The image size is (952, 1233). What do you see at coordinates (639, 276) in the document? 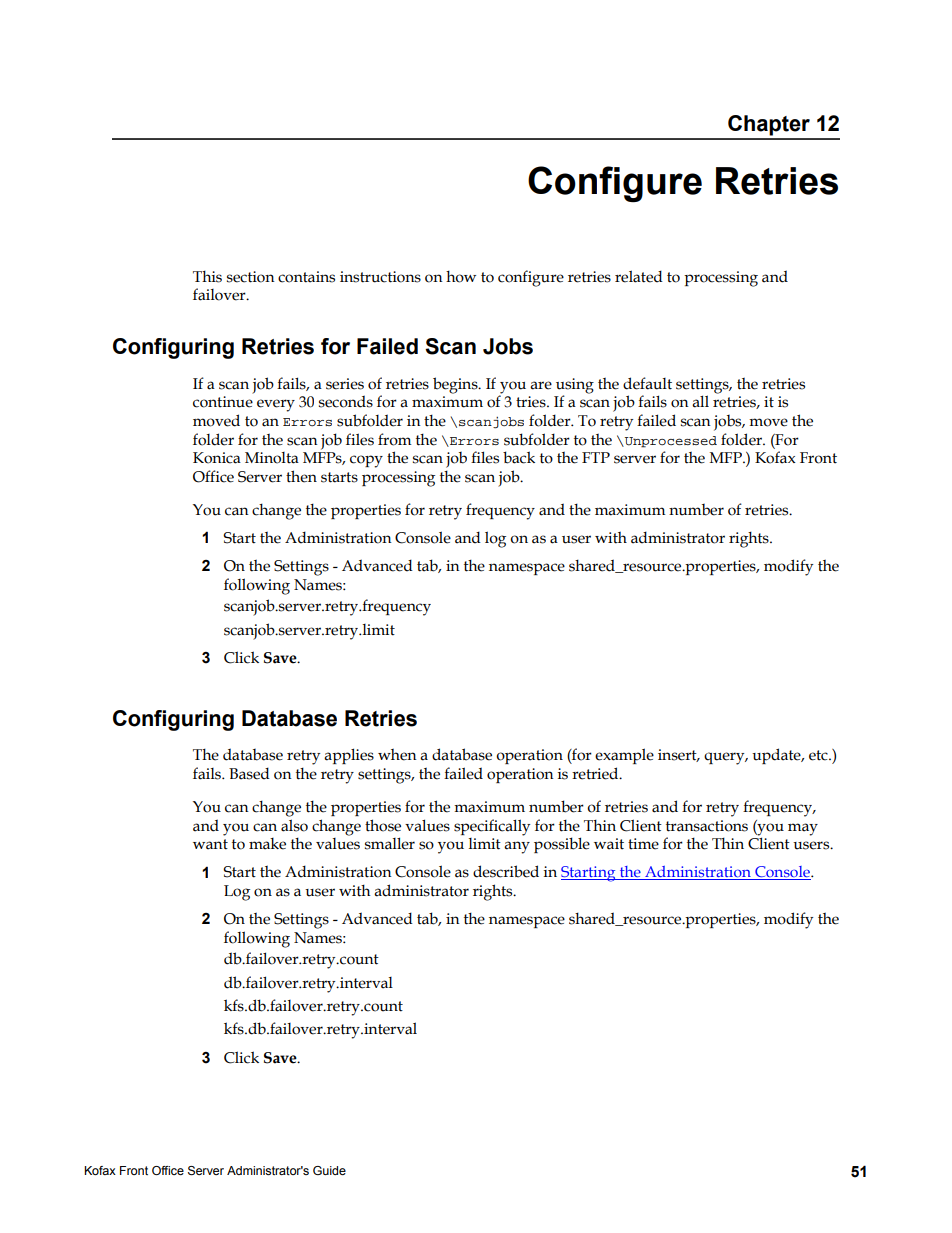
I see `related` at bounding box center [639, 276].
